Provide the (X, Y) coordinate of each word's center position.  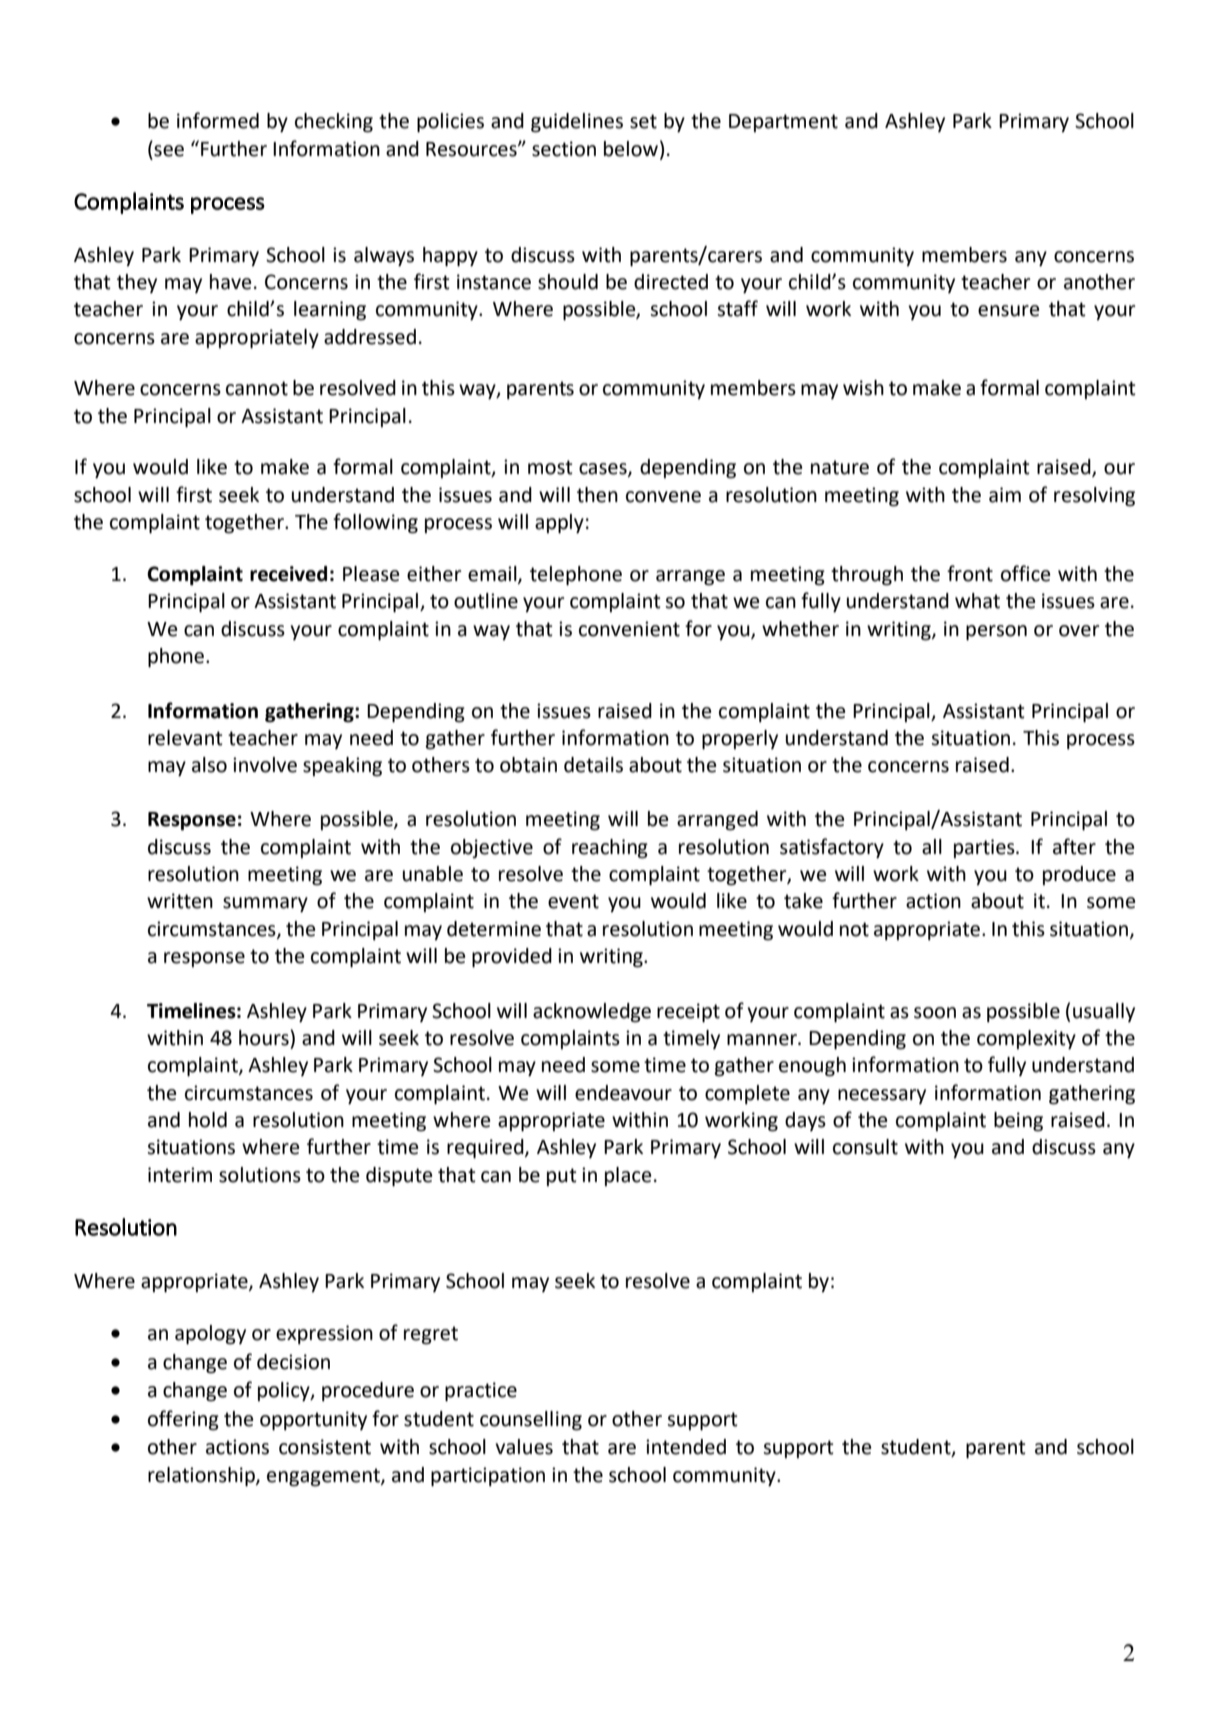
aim (1005, 495)
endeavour (623, 1093)
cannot (257, 388)
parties (985, 848)
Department (783, 123)
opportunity (313, 1421)
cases (604, 470)
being (1018, 1122)
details (593, 765)
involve (265, 765)
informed (218, 120)
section (564, 149)
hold (208, 1120)
